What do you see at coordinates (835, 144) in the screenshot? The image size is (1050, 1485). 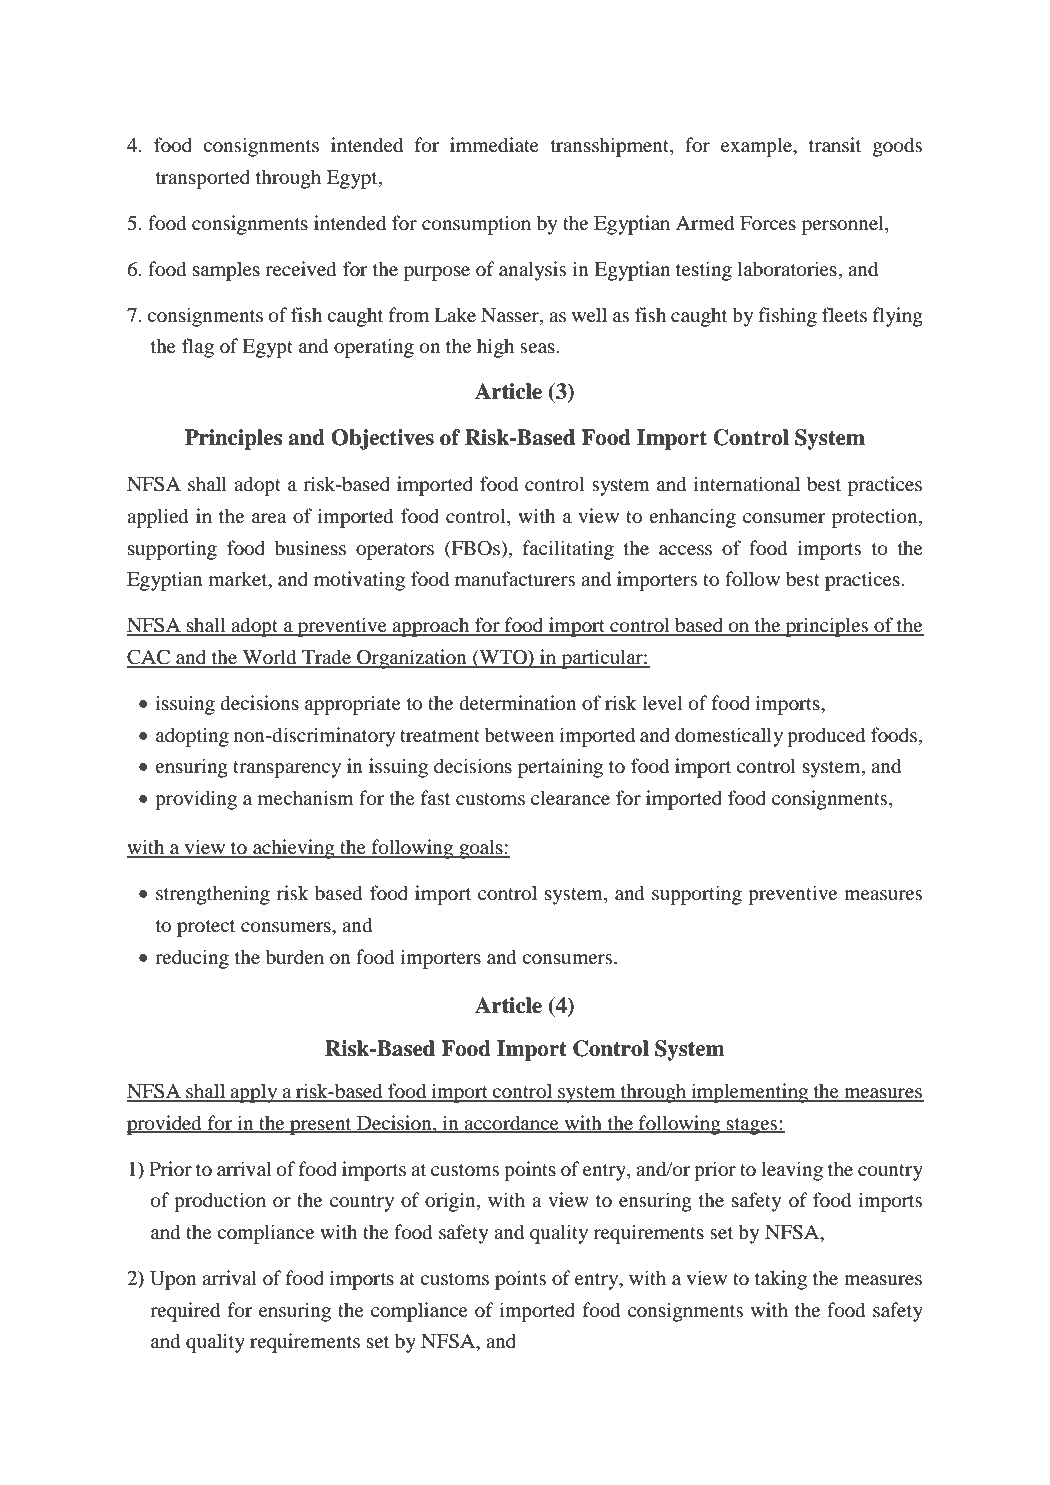 I see `transit` at bounding box center [835, 144].
